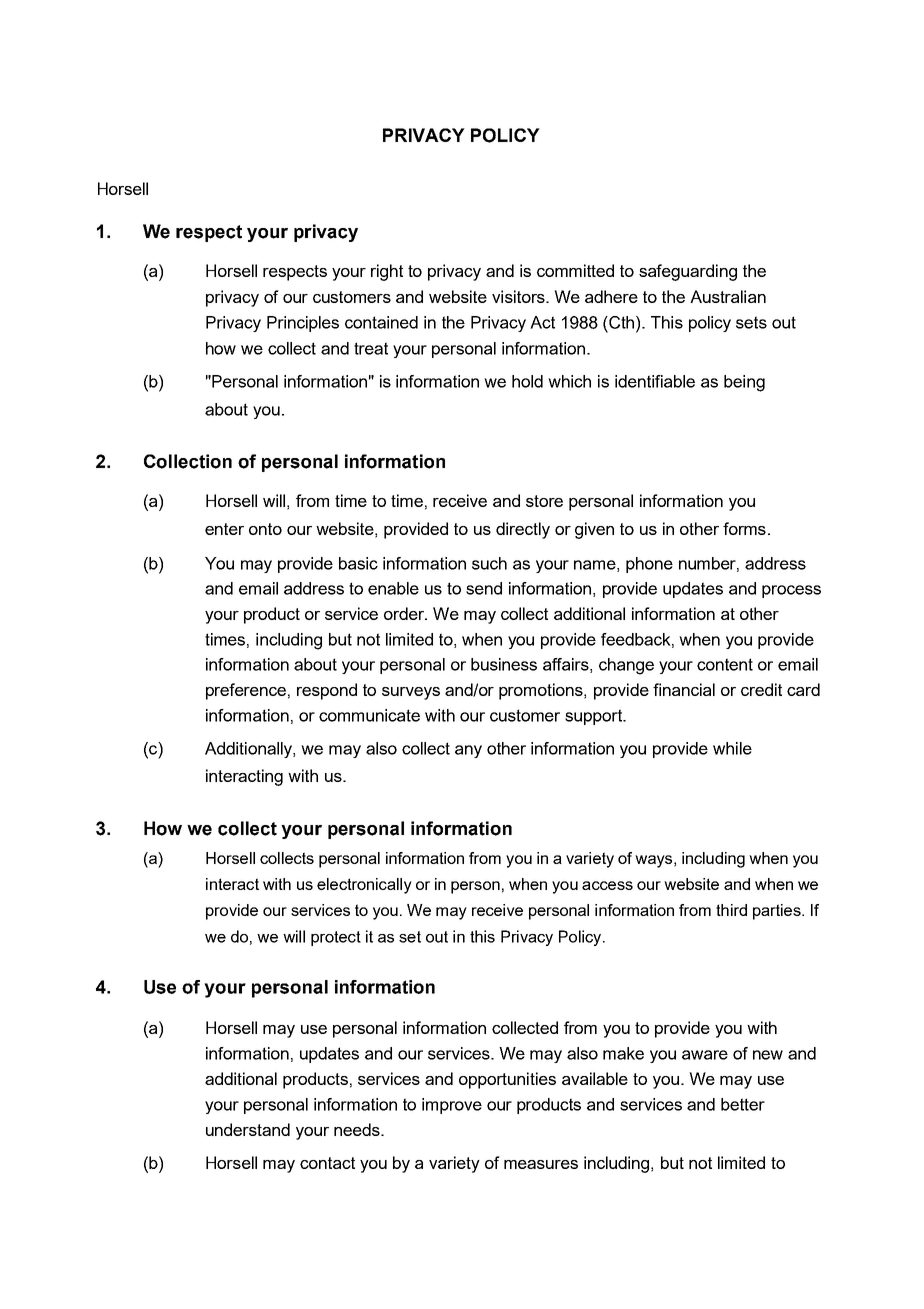 The image size is (924, 1309). I want to click on while, so click(732, 748).
